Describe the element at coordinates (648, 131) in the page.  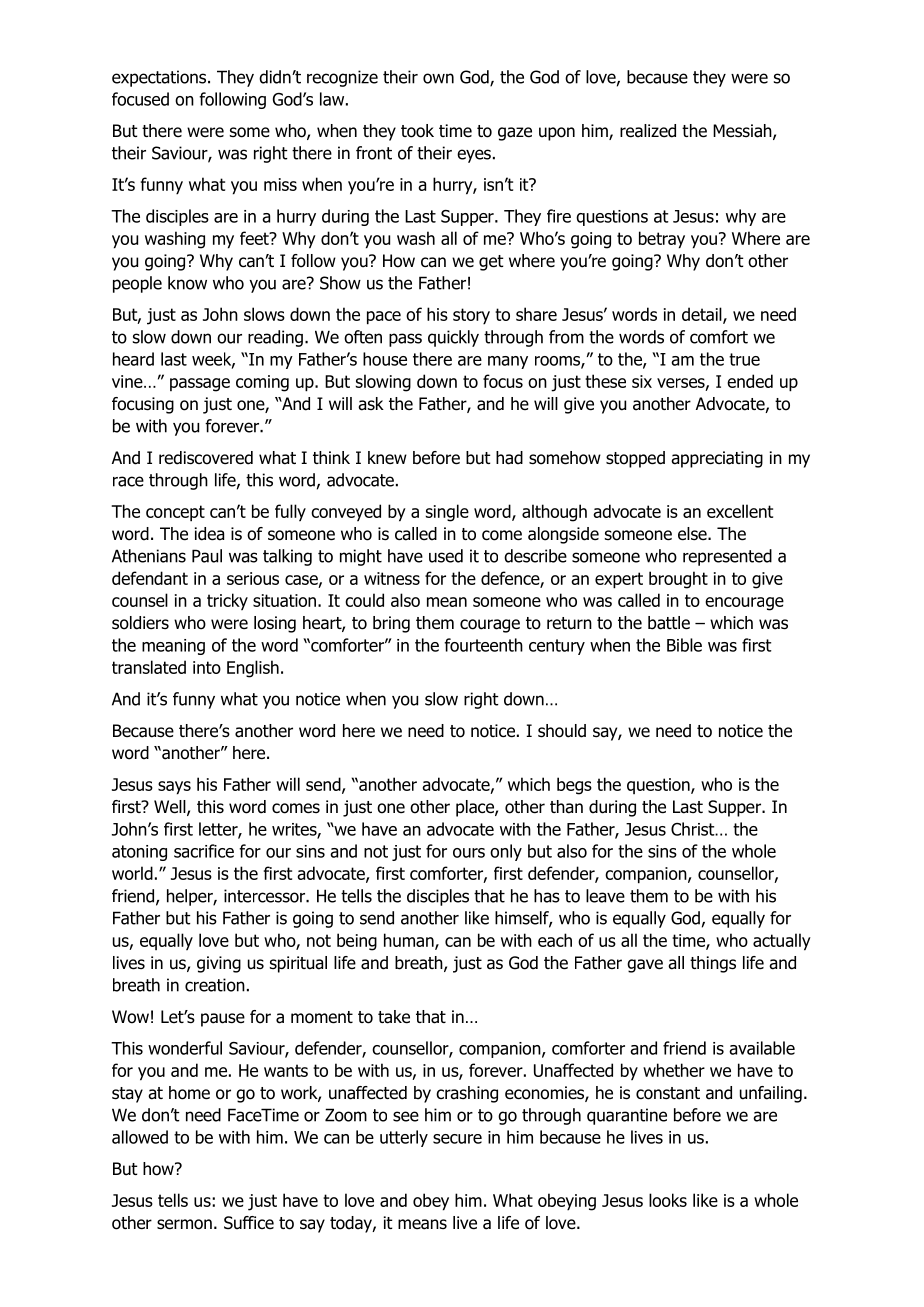
I see `realized` at that location.
